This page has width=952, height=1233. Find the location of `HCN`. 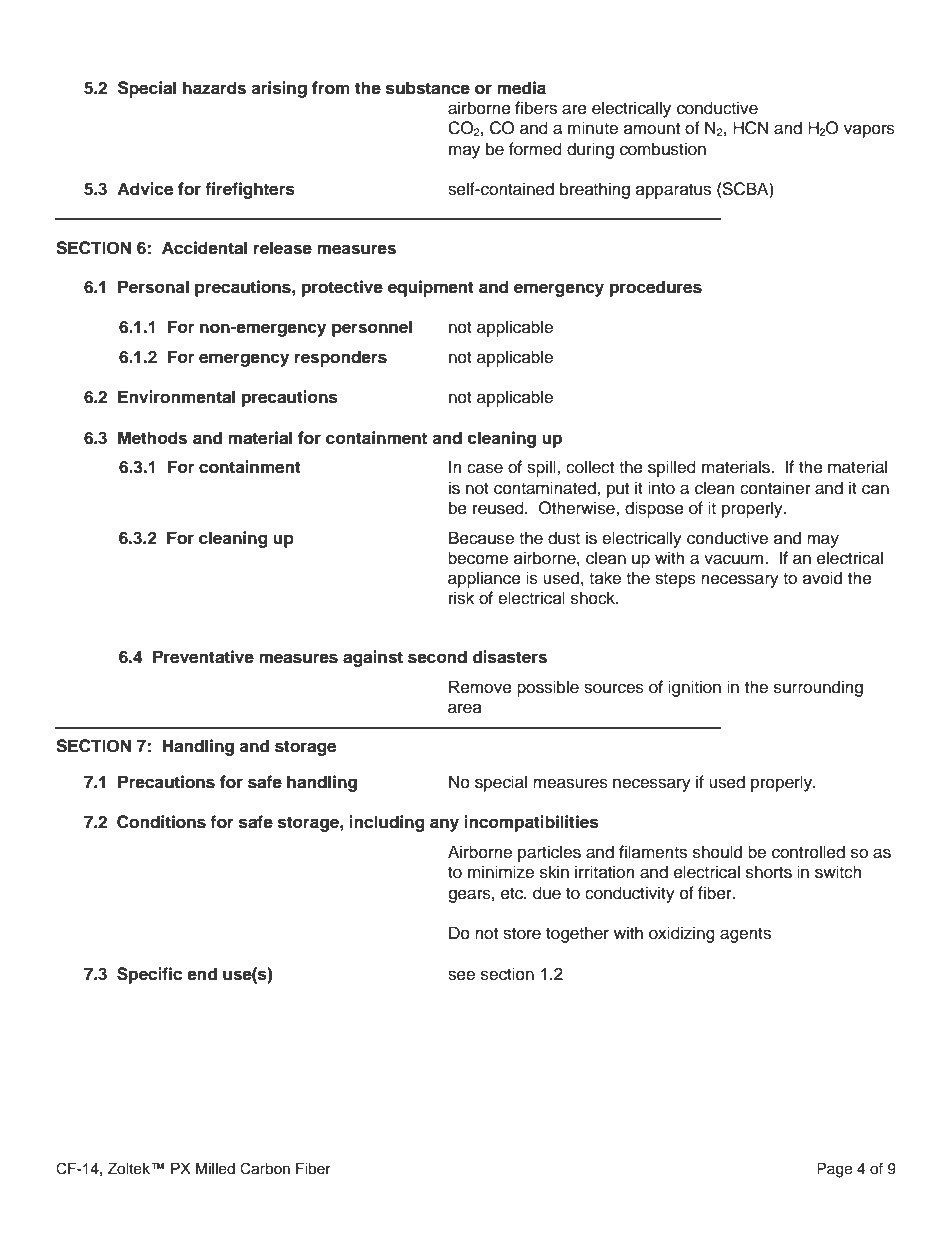

HCN is located at coordinates (751, 128).
